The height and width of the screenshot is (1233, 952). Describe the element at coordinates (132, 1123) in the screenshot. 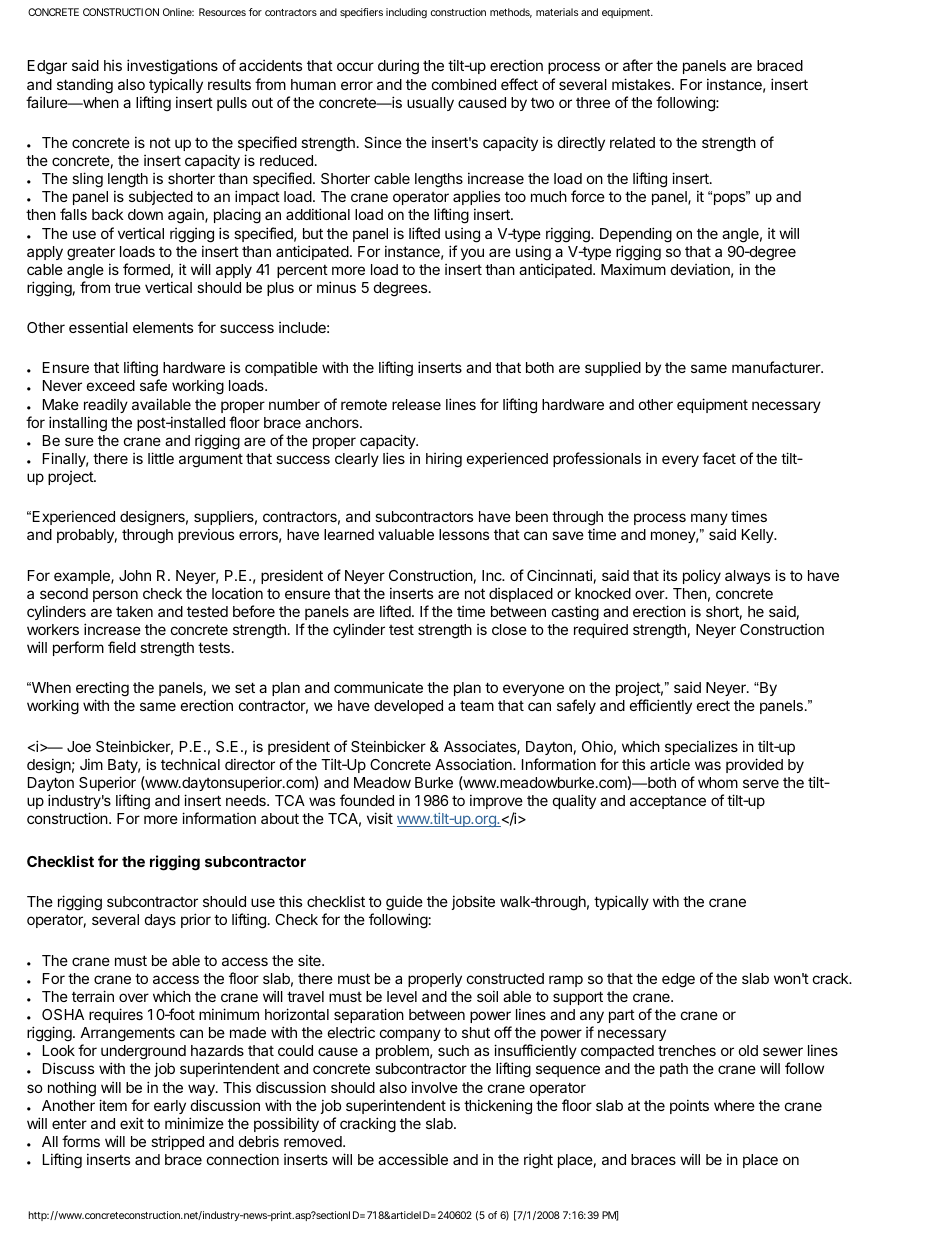

I see `exit` at that location.
